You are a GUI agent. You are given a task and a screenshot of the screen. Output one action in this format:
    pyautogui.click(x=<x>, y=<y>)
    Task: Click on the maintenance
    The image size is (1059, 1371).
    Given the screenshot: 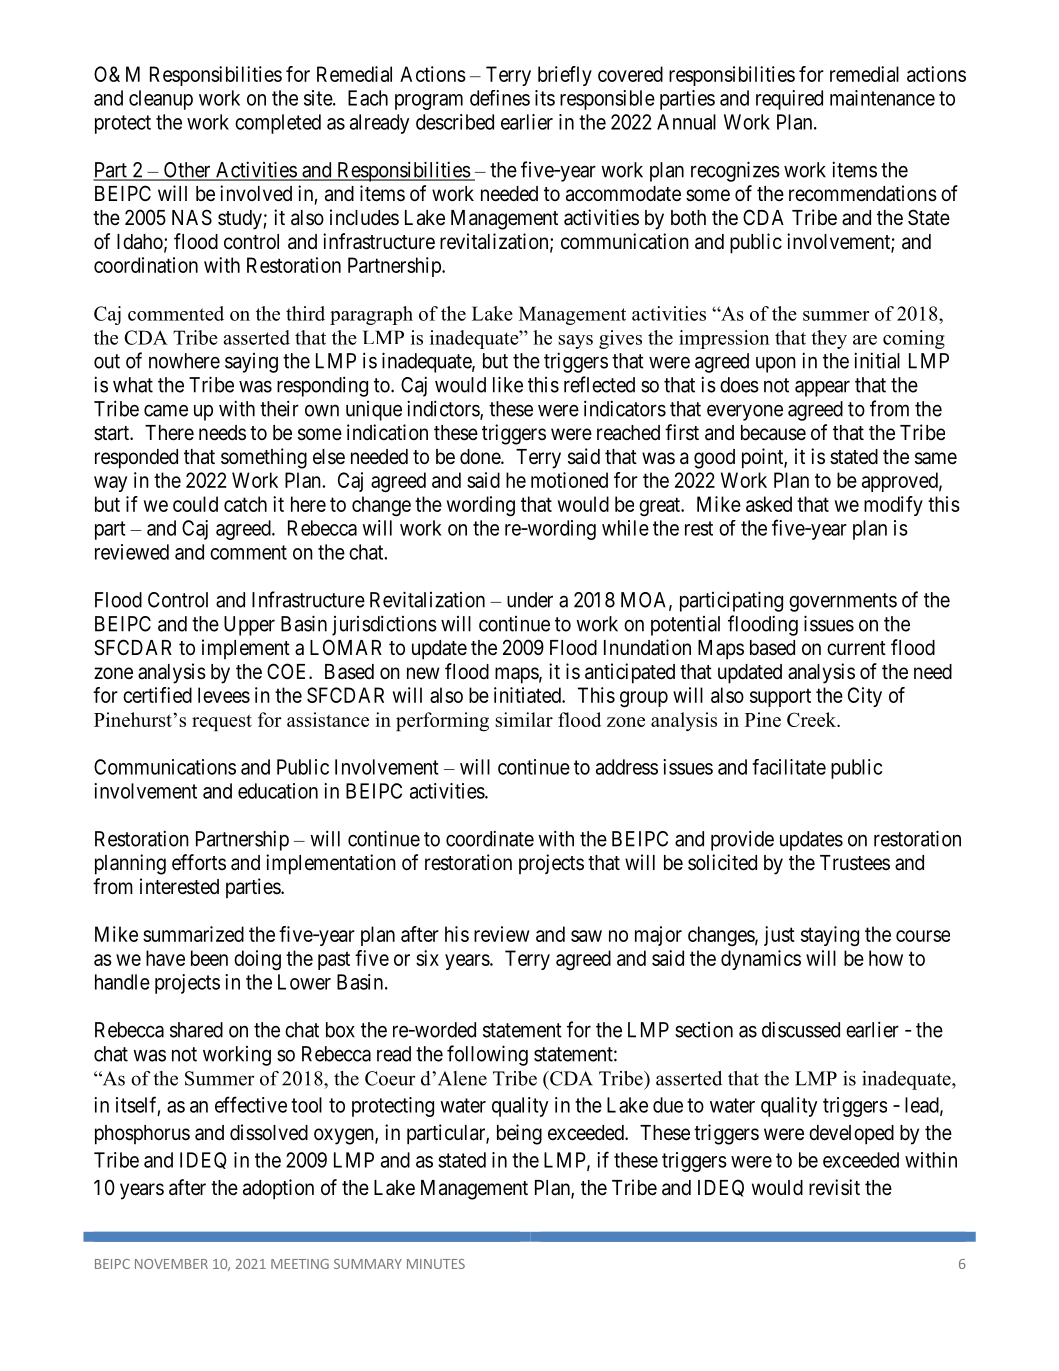 What is the action you would take?
    pyautogui.click(x=882, y=98)
